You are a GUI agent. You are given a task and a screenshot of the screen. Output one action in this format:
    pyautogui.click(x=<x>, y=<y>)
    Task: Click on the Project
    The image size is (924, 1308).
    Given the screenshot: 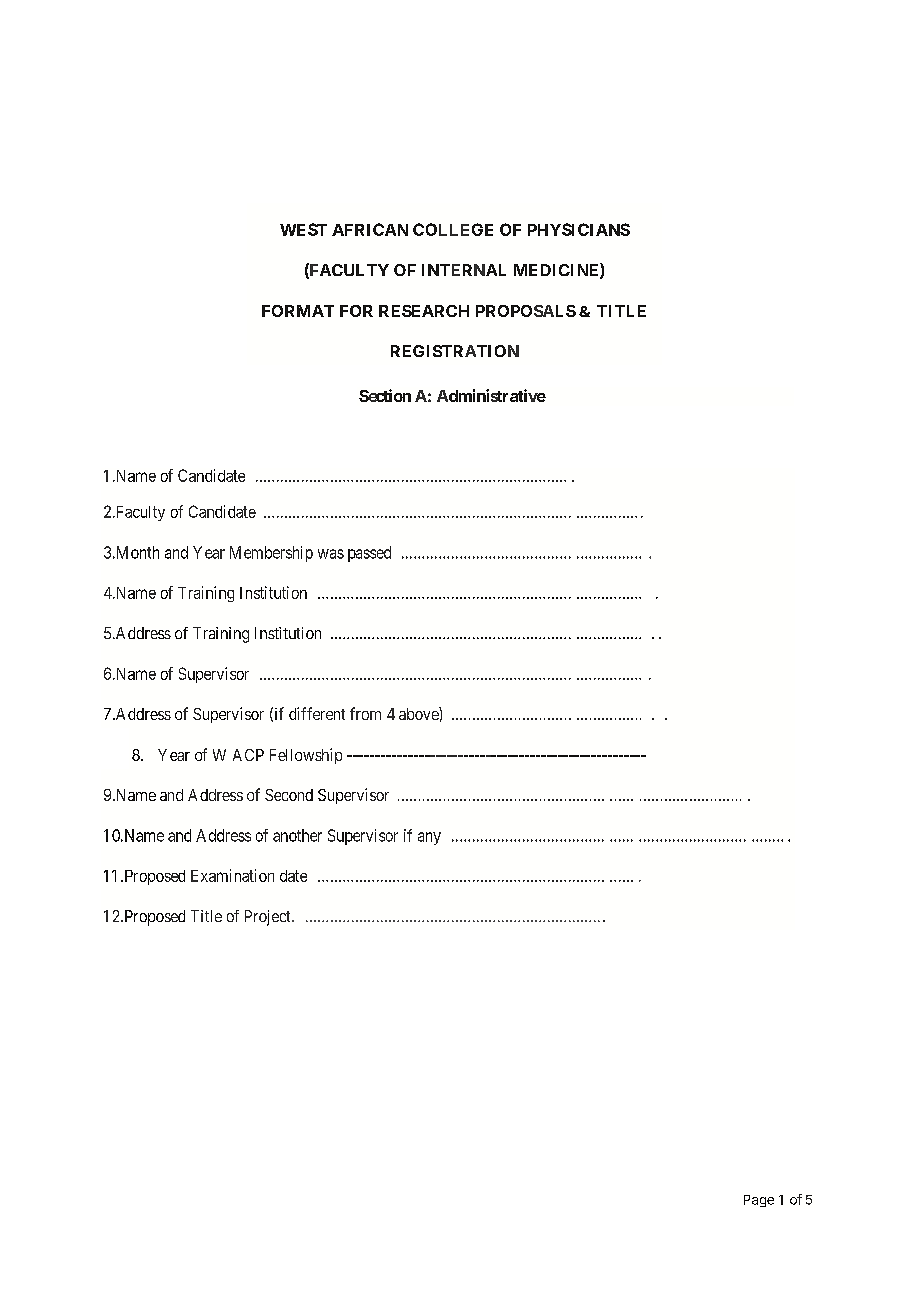 What is the action you would take?
    pyautogui.click(x=269, y=918)
